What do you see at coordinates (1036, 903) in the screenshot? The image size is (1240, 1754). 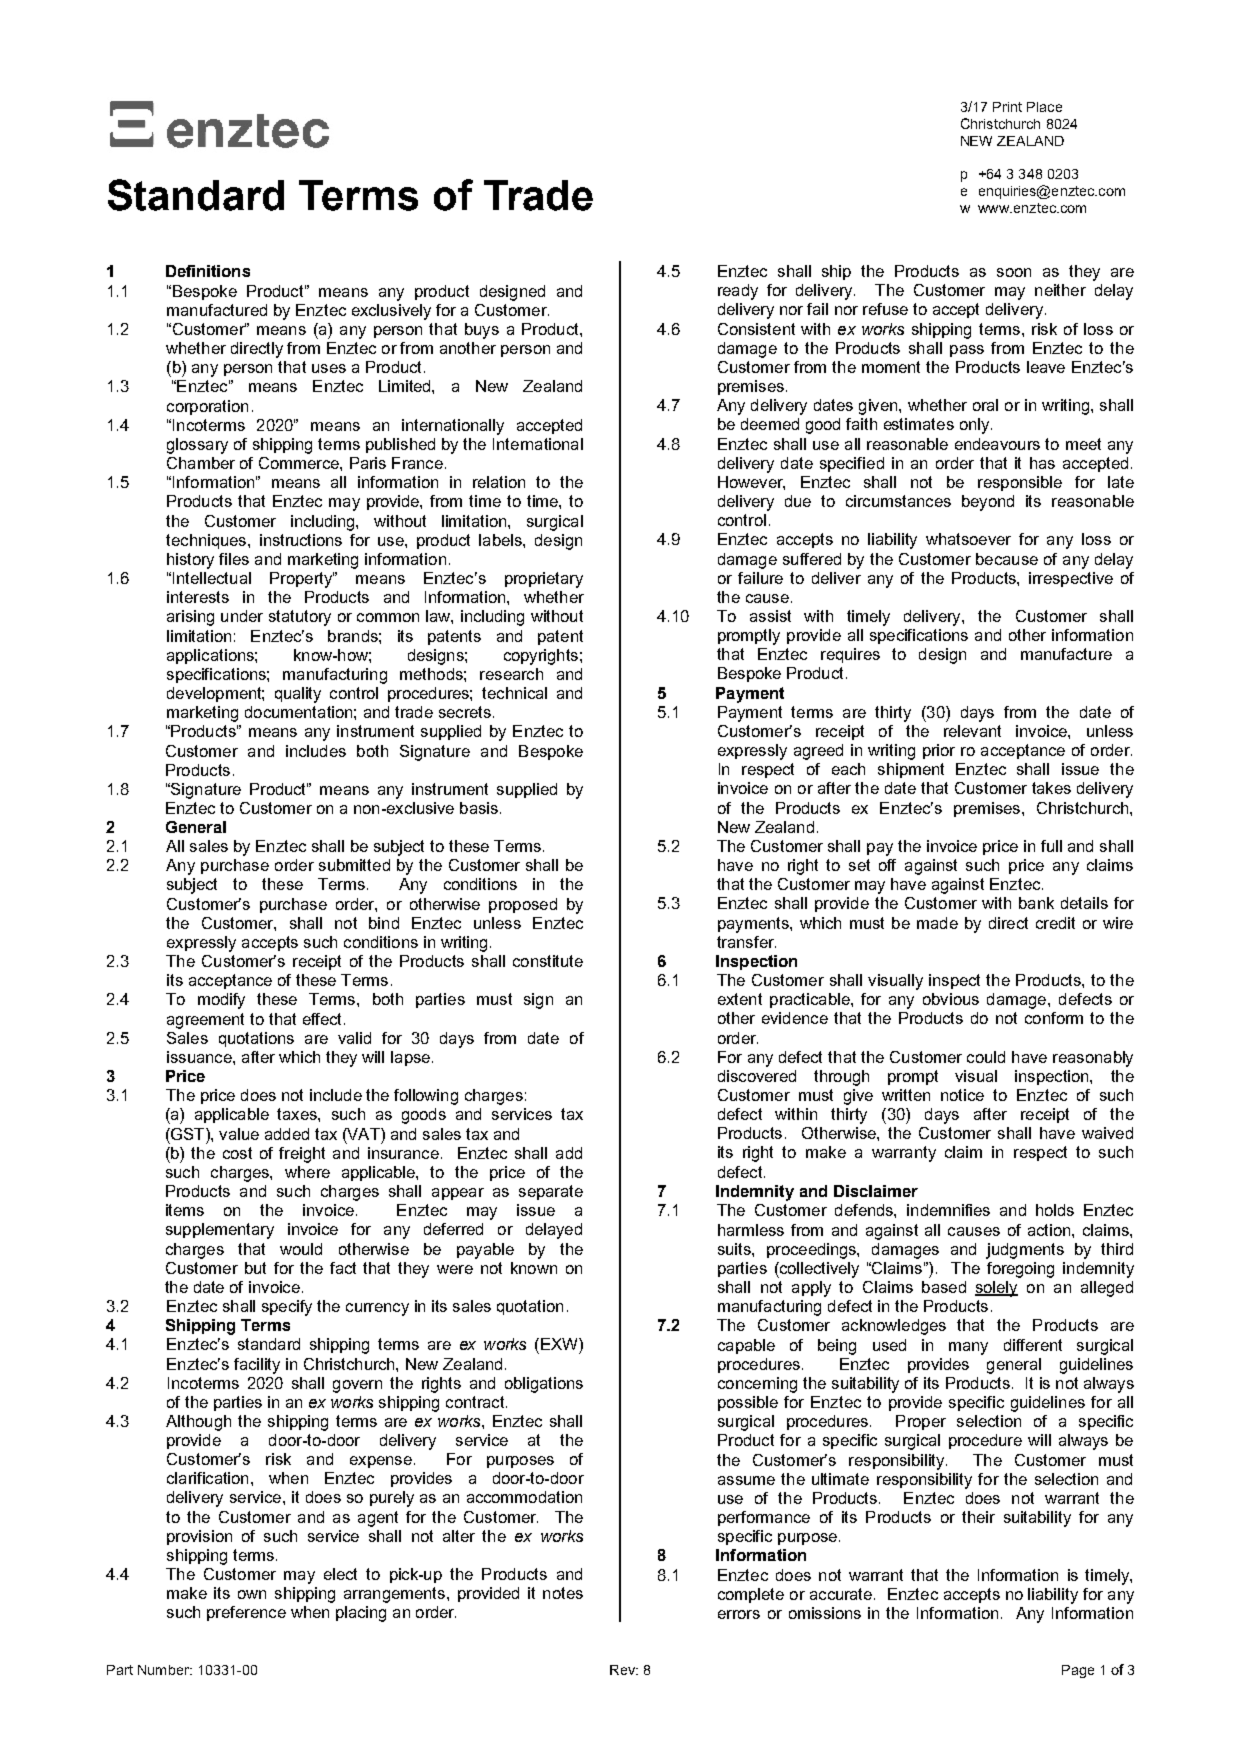 I see `bank` at bounding box center [1036, 903].
